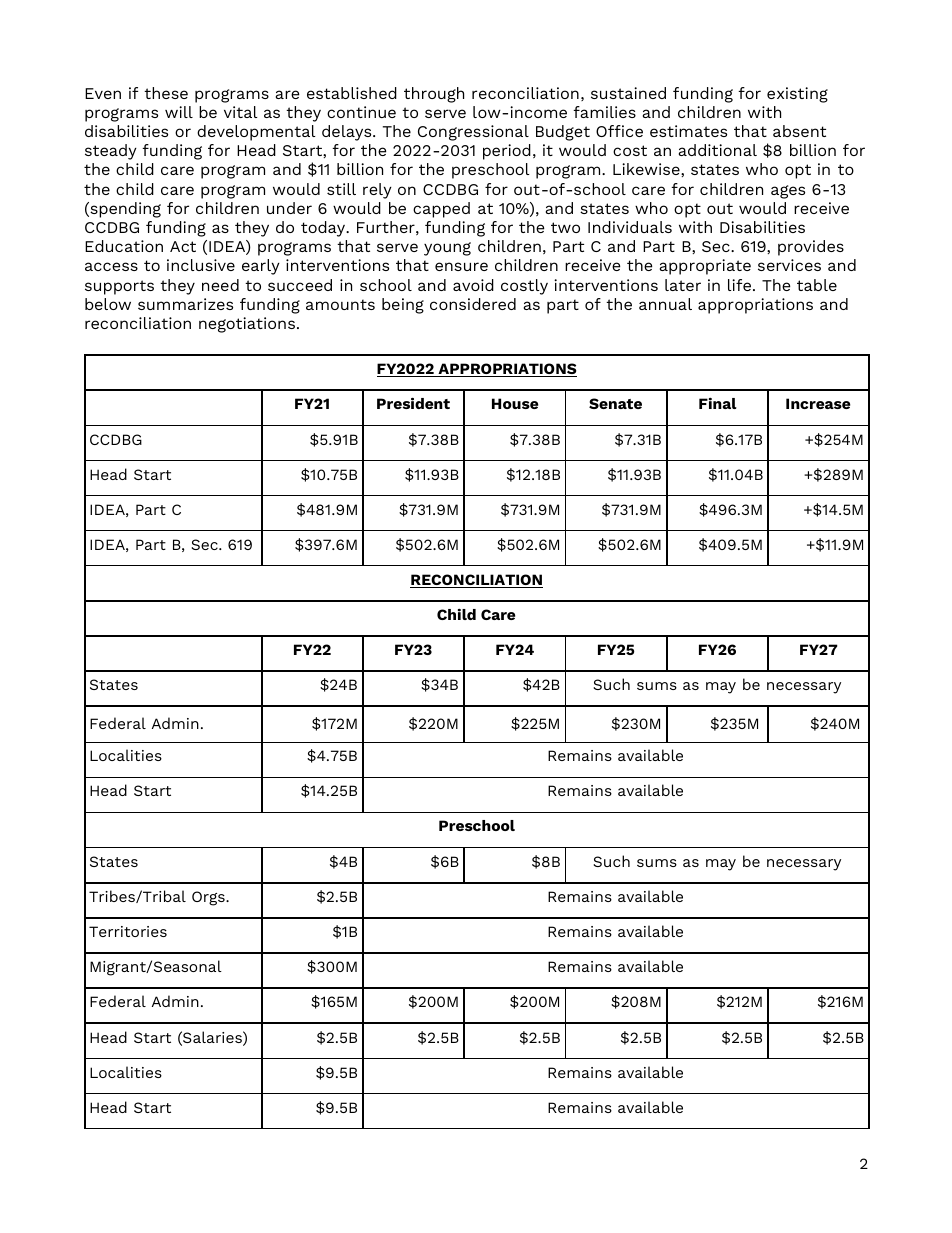 This document has height=1233, width=952. I want to click on Congressional, so click(473, 133).
